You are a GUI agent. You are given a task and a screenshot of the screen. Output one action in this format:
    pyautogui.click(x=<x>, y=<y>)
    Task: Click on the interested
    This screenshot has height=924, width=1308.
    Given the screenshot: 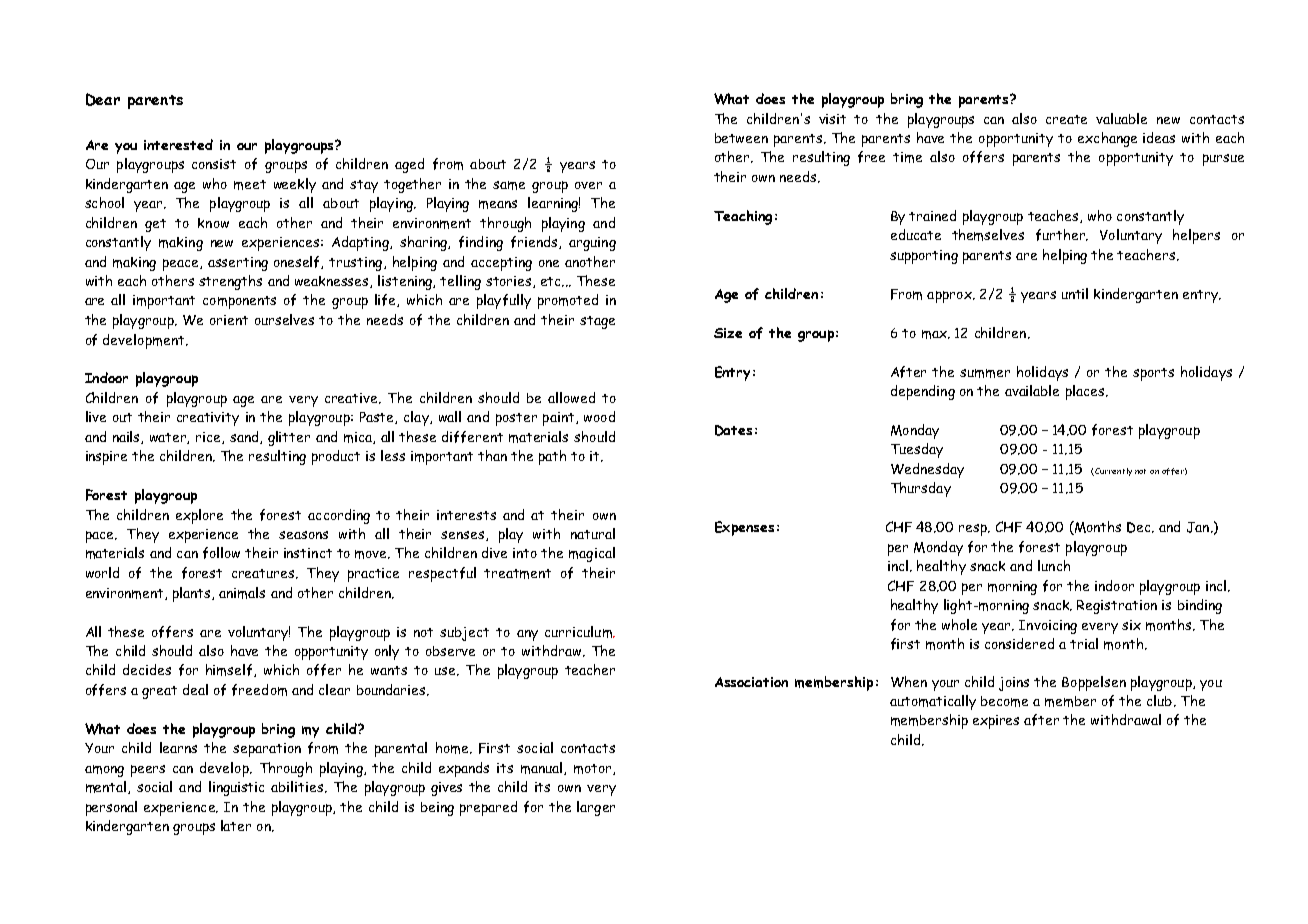 What is the action you would take?
    pyautogui.click(x=178, y=144)
